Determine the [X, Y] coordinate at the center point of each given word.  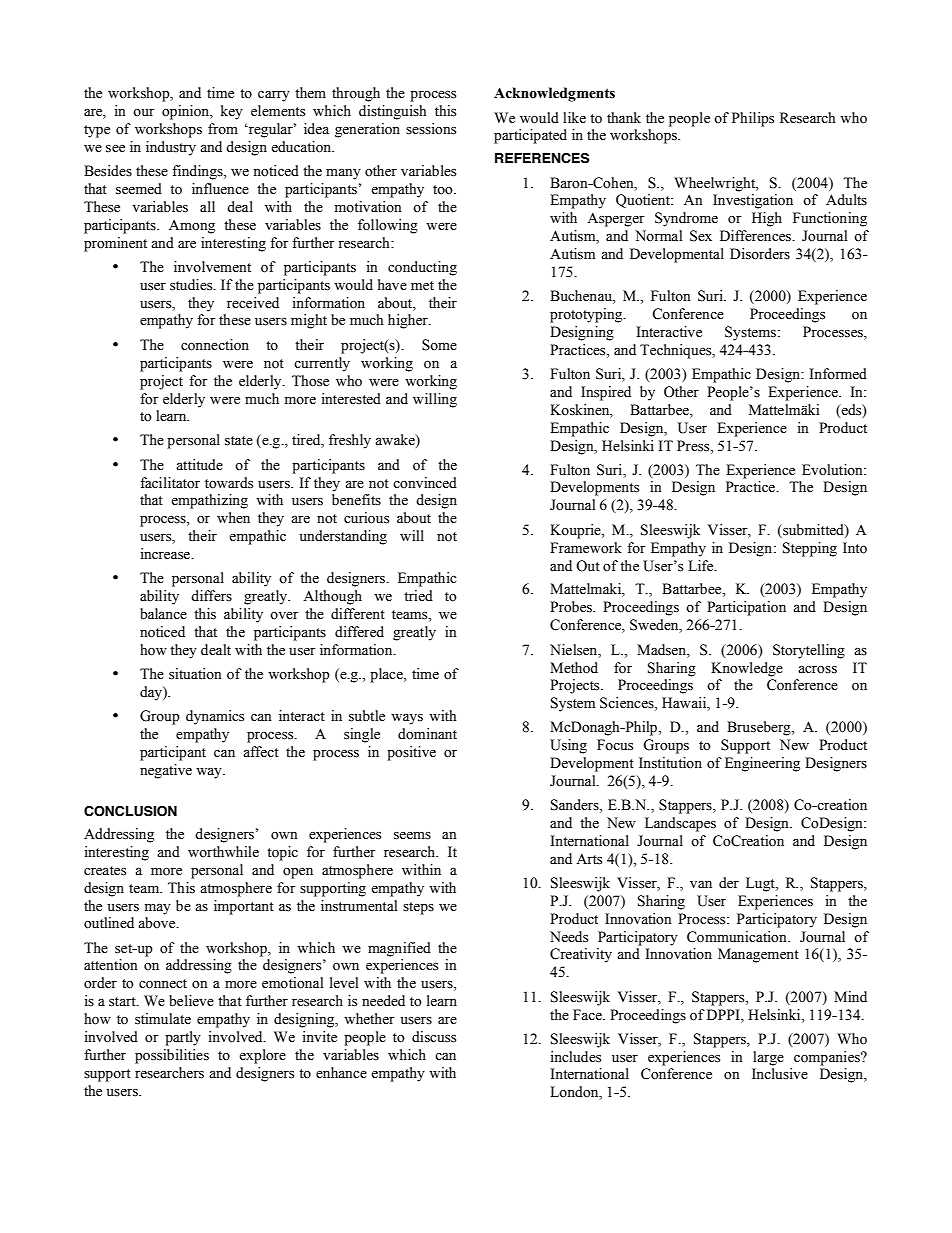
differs [211, 596]
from [223, 128]
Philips [753, 119]
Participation [746, 608]
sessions [431, 129]
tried [418, 596]
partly [183, 1038]
